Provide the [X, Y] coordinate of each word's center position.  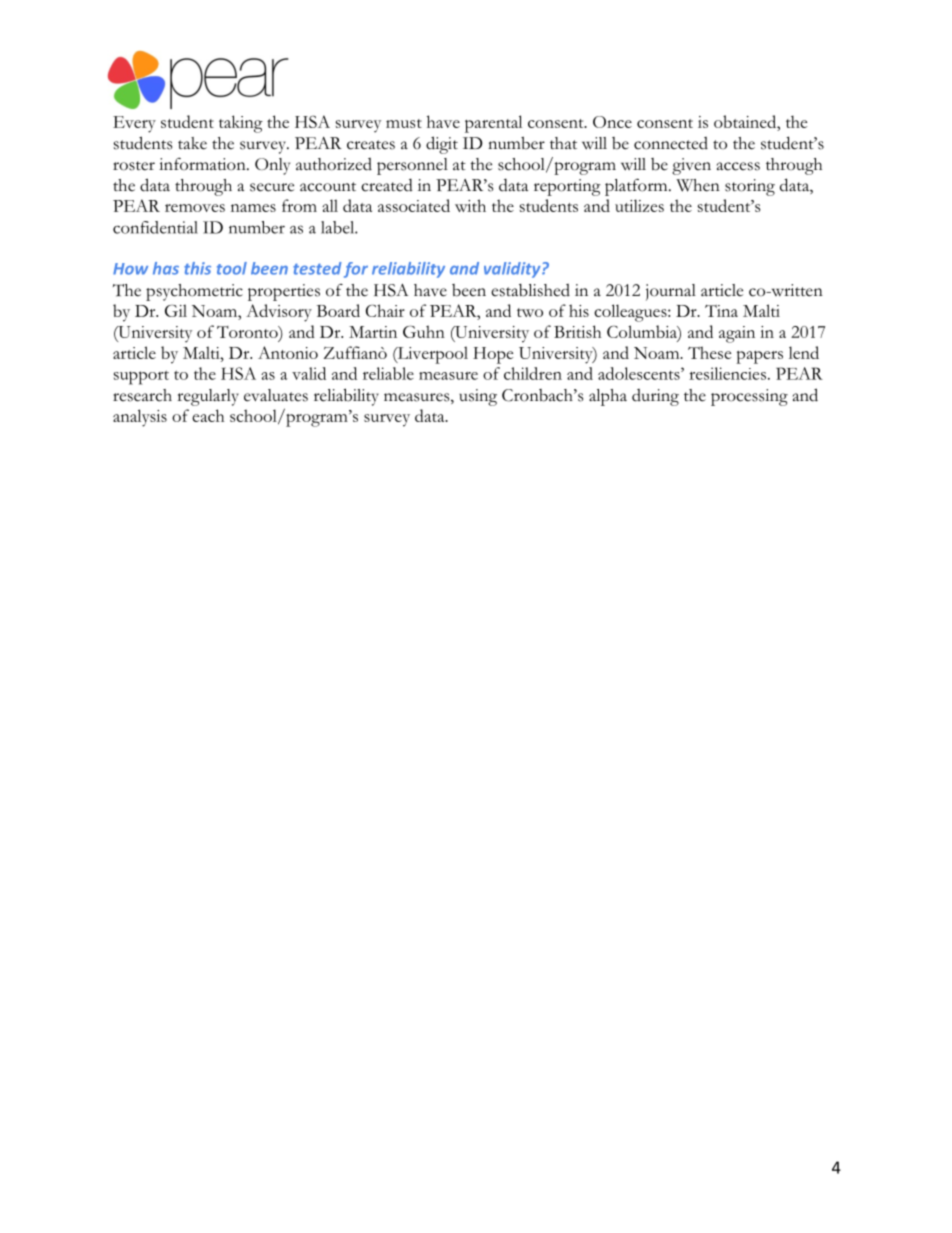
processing [749, 397]
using [478, 397]
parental [493, 124]
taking [241, 124]
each [208, 415]
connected [671, 143]
